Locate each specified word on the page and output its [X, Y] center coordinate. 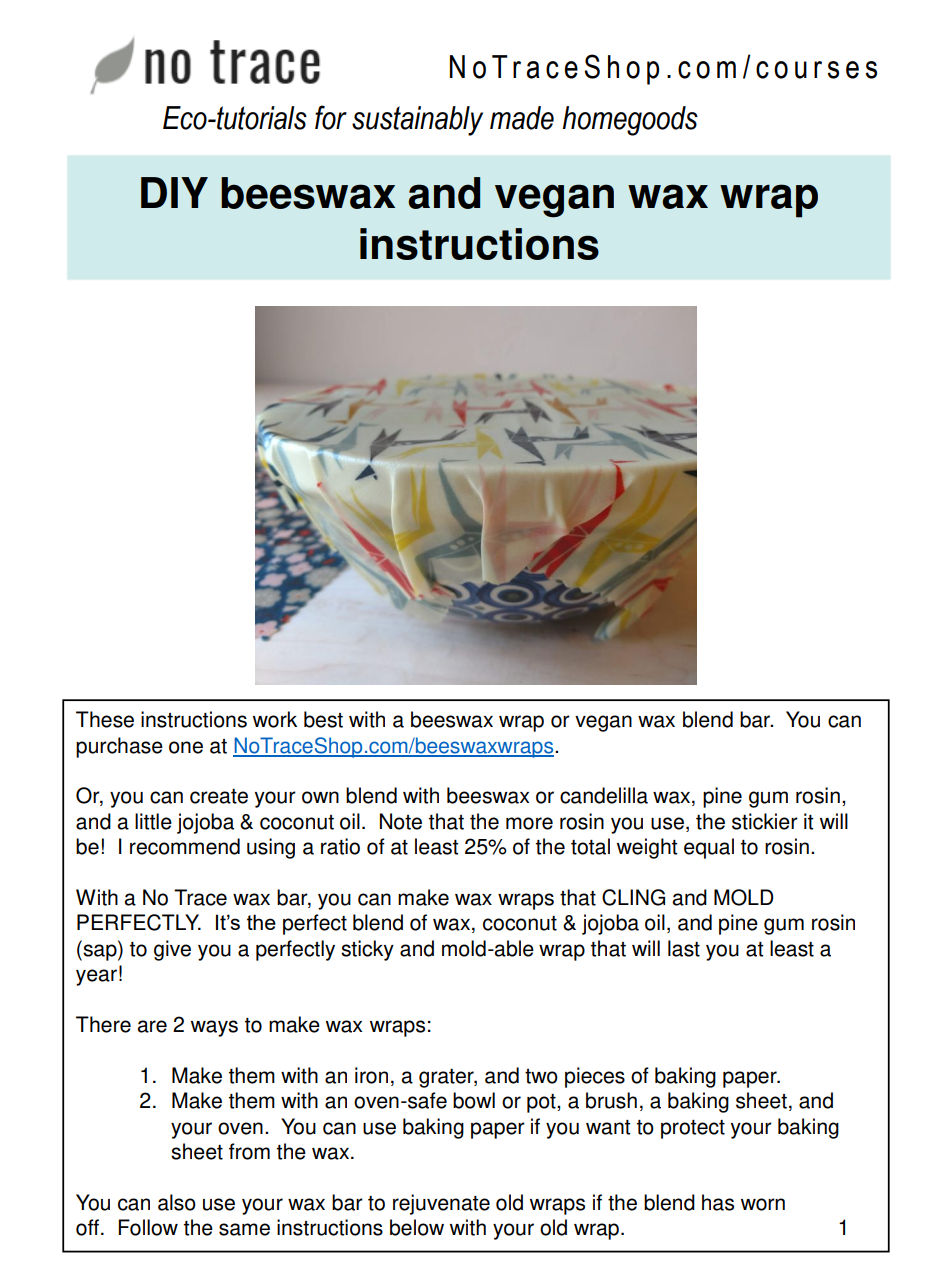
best [323, 719]
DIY [174, 192]
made [522, 118]
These [105, 719]
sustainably [417, 121]
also [177, 1202]
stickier [765, 821]
